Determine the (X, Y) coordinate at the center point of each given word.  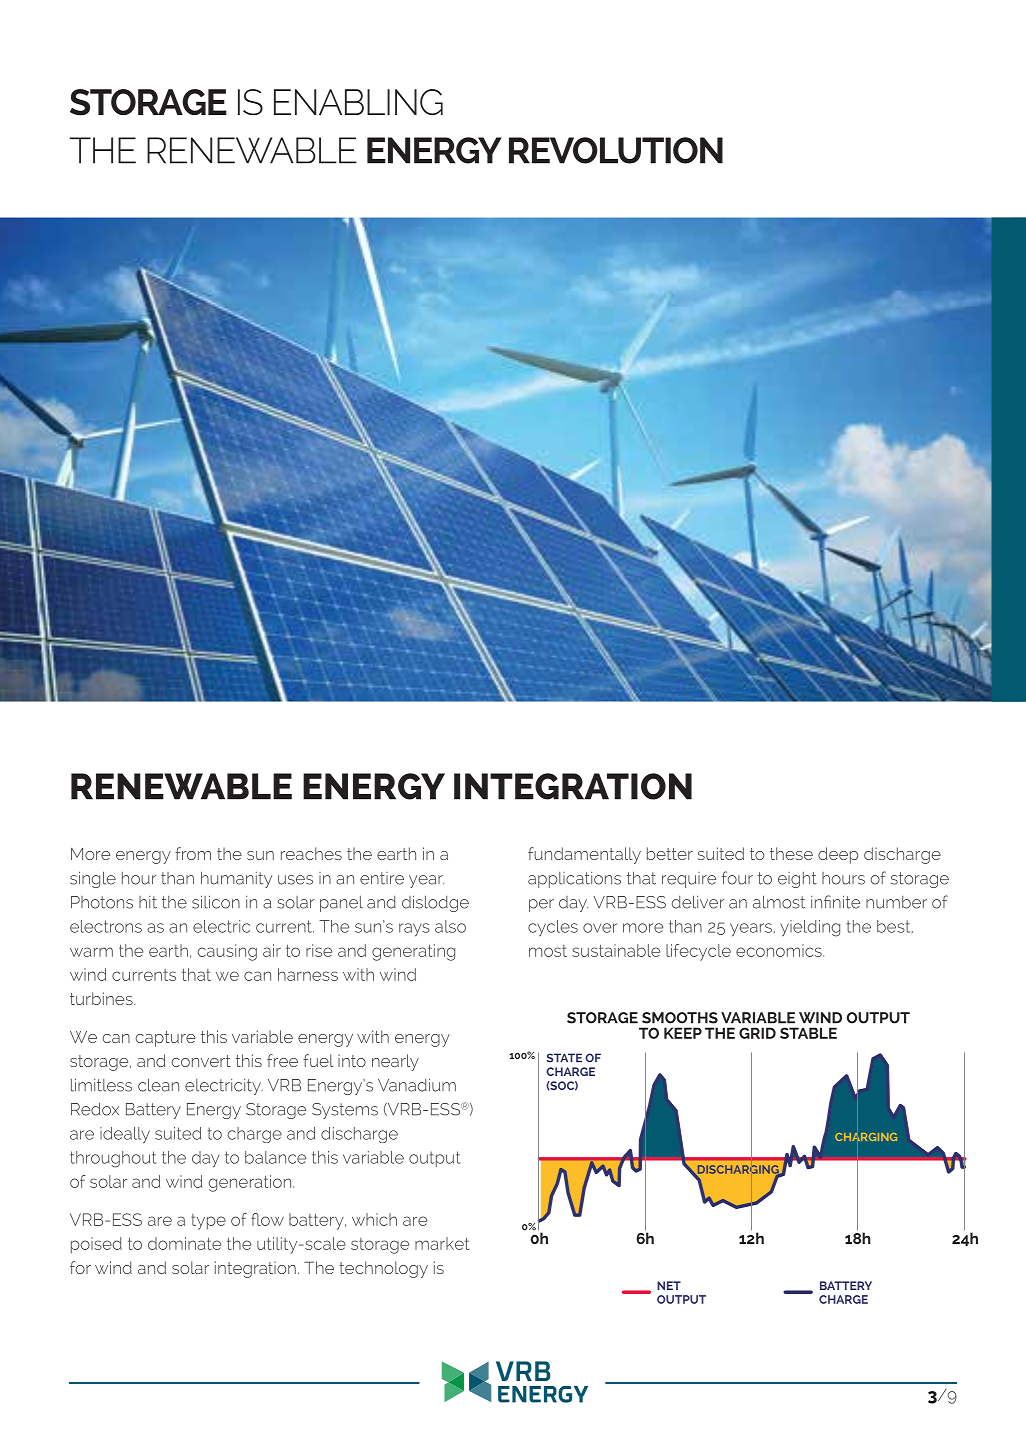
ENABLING (358, 102)
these (791, 853)
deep (838, 855)
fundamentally (584, 855)
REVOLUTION (616, 150)
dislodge (435, 903)
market (442, 1243)
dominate (184, 1243)
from (193, 853)
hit (148, 902)
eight (797, 880)
